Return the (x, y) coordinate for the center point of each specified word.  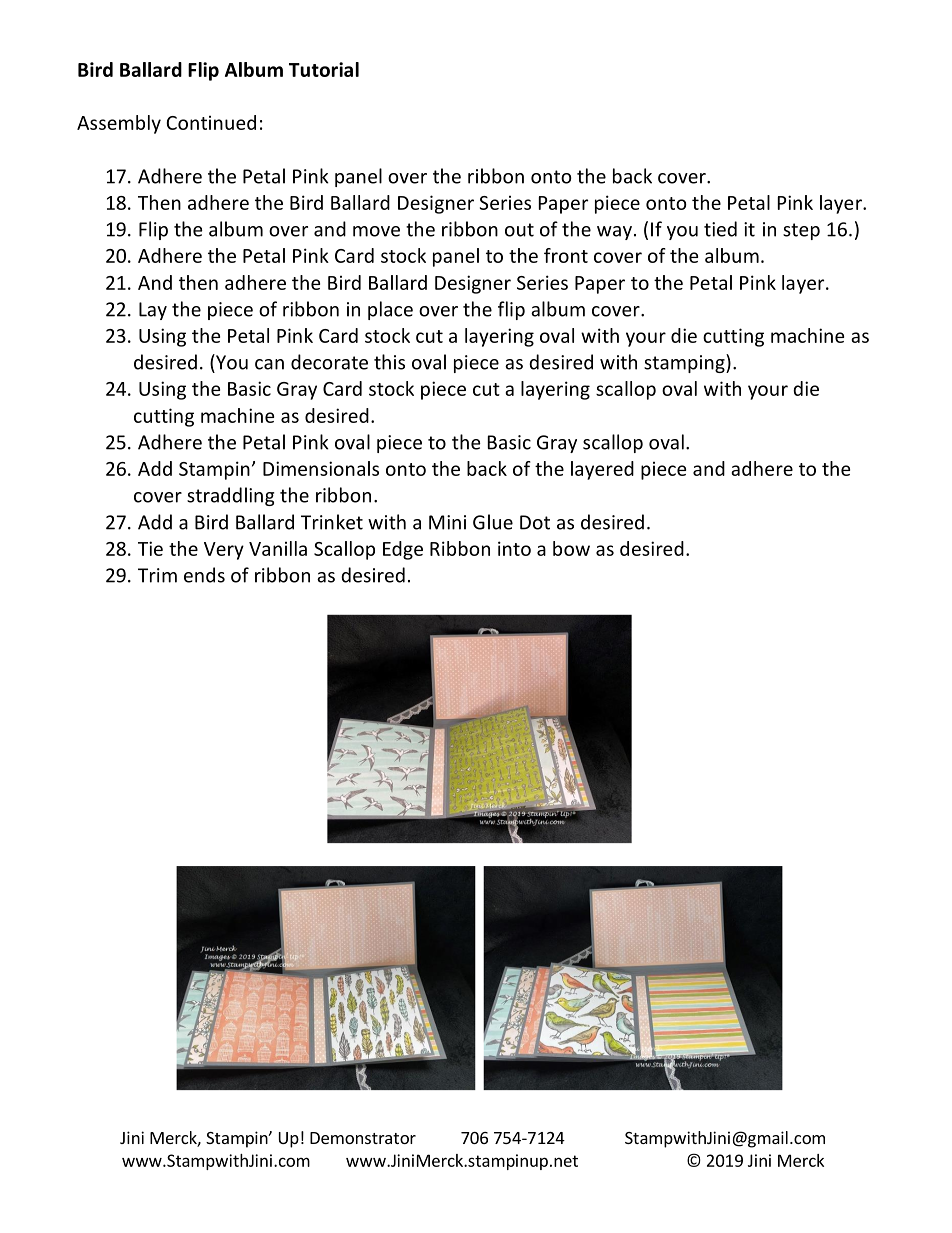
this (389, 362)
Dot (535, 522)
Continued (211, 122)
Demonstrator (363, 1138)
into (514, 548)
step (801, 231)
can (269, 364)
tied (720, 229)
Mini (447, 522)
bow (571, 548)
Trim (157, 575)
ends (204, 575)
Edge (403, 550)
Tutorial (324, 69)
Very (224, 551)
